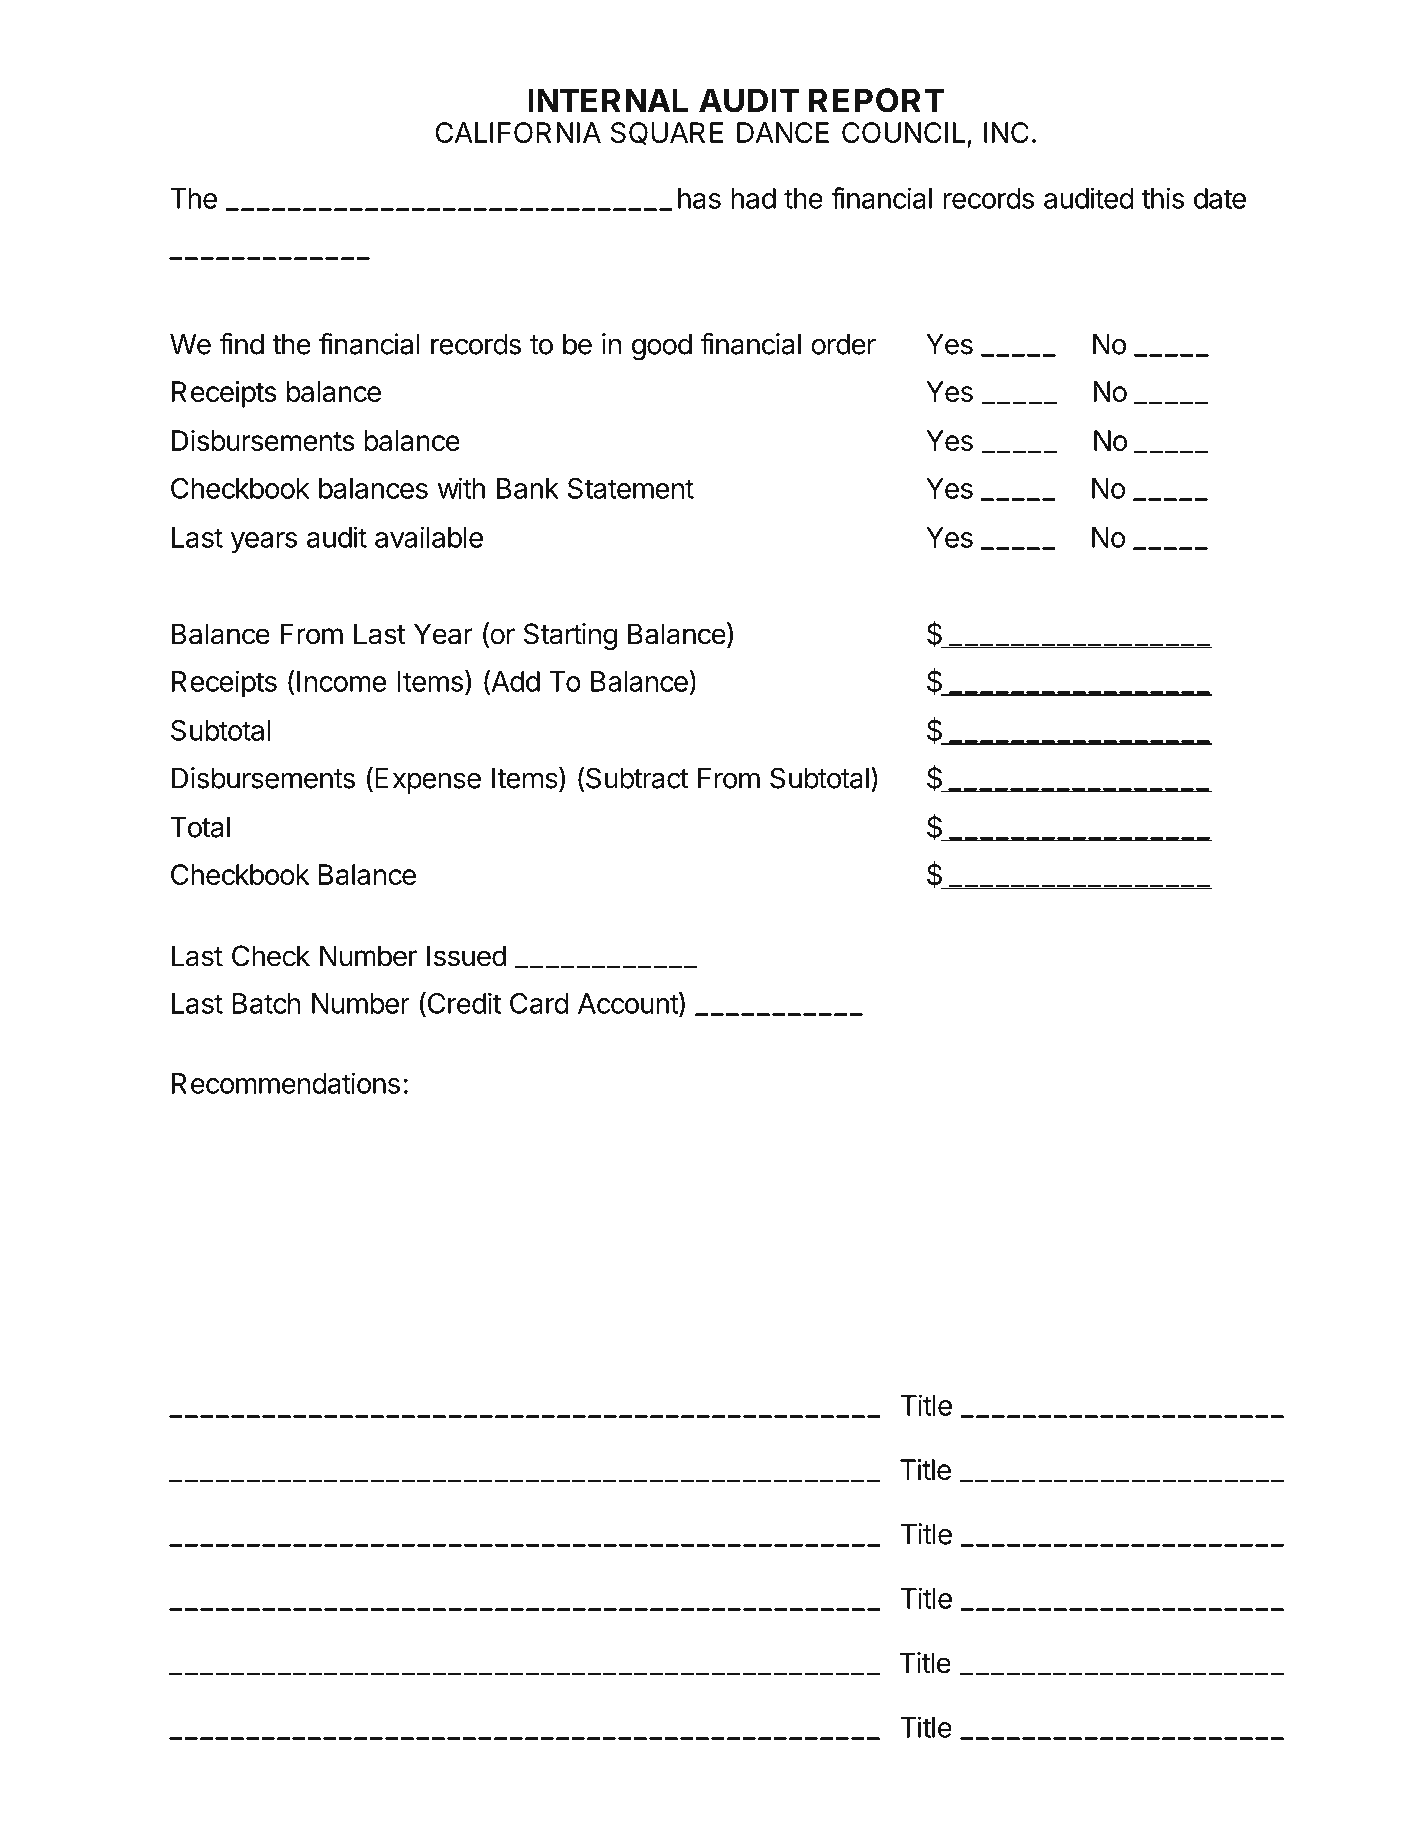  Describe the element at coordinates (783, 132) in the page. I see `DANCE` at that location.
